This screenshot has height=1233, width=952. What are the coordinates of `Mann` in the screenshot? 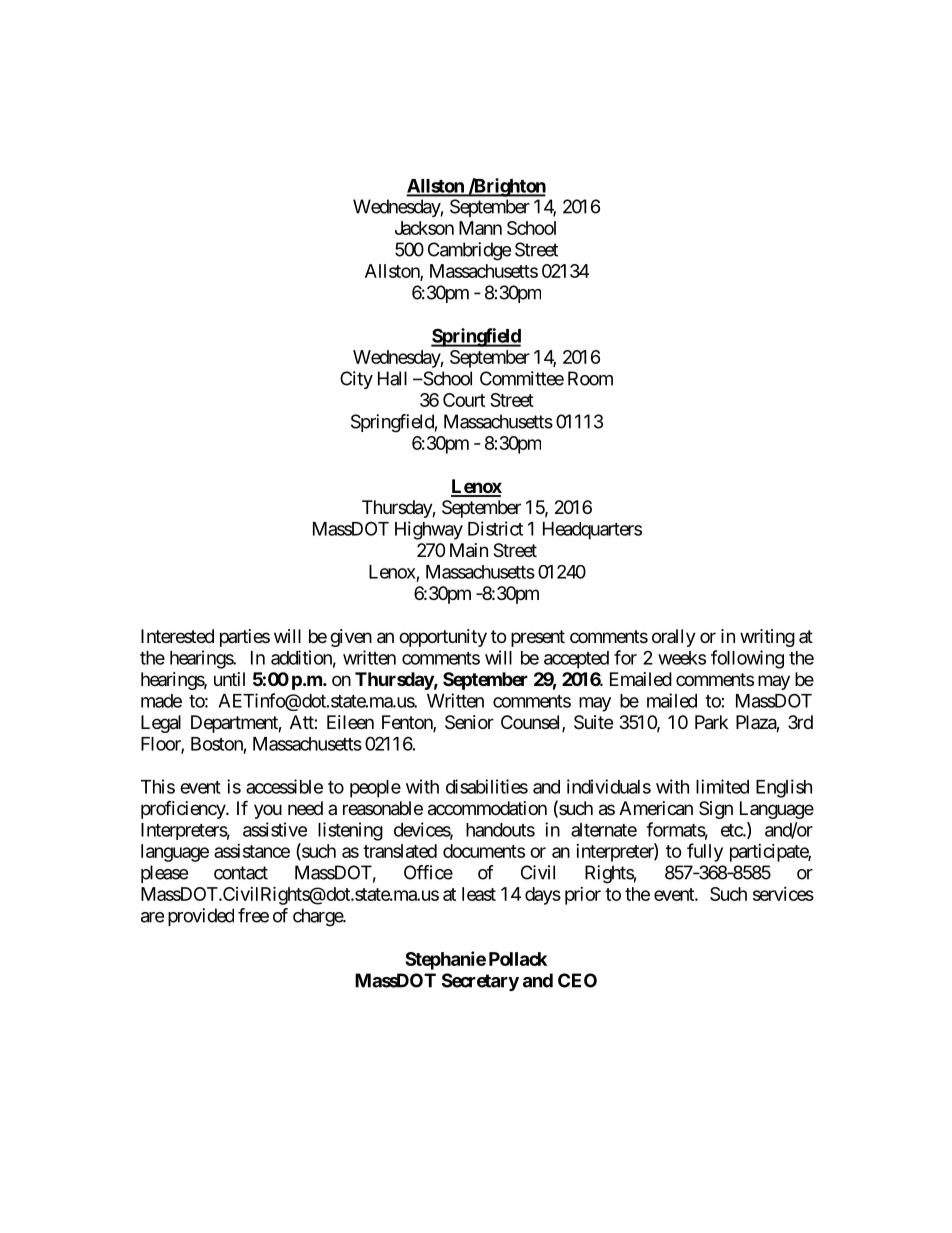 It's located at (480, 228).
